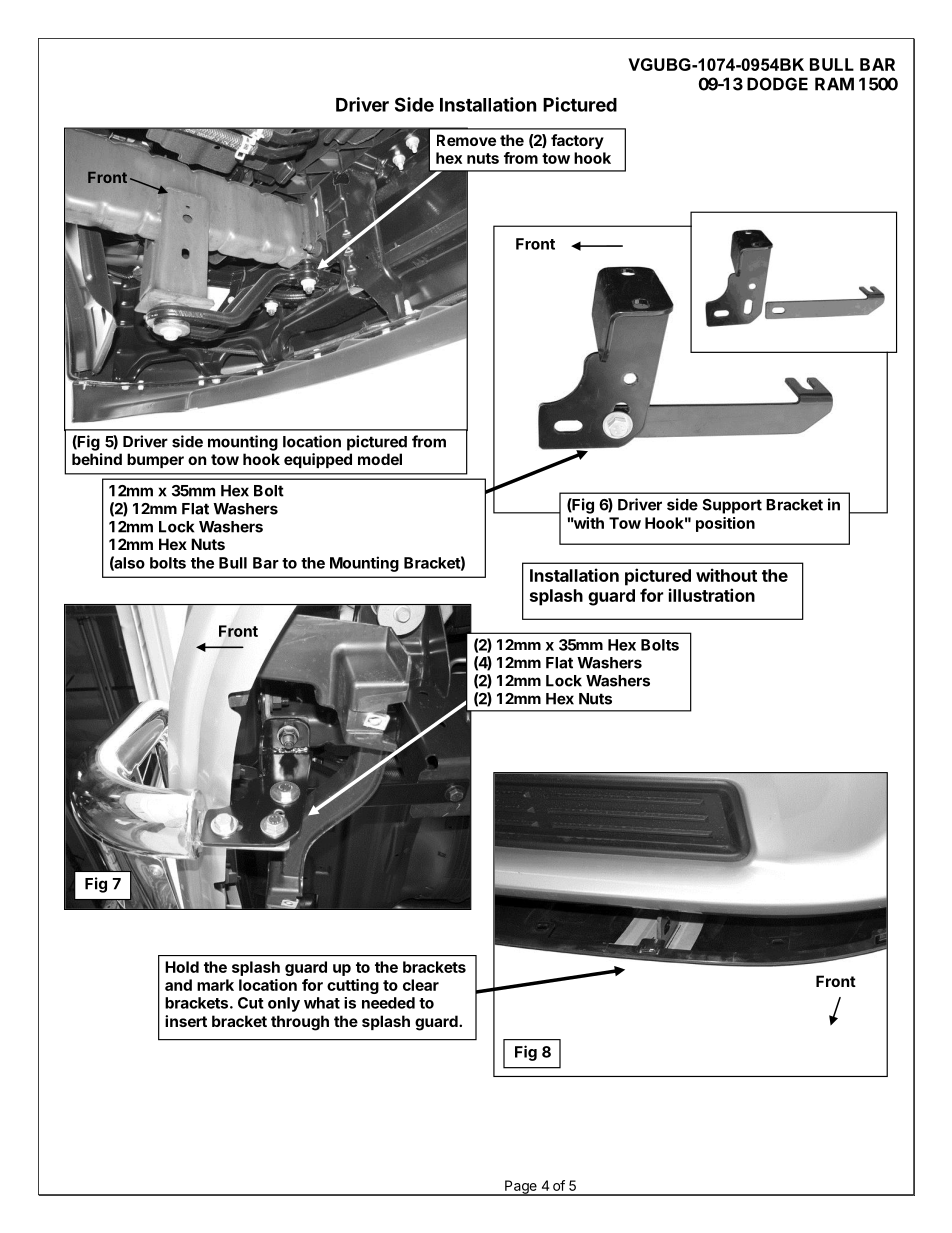  Describe the element at coordinates (577, 141) in the screenshot. I see `factory` at that location.
